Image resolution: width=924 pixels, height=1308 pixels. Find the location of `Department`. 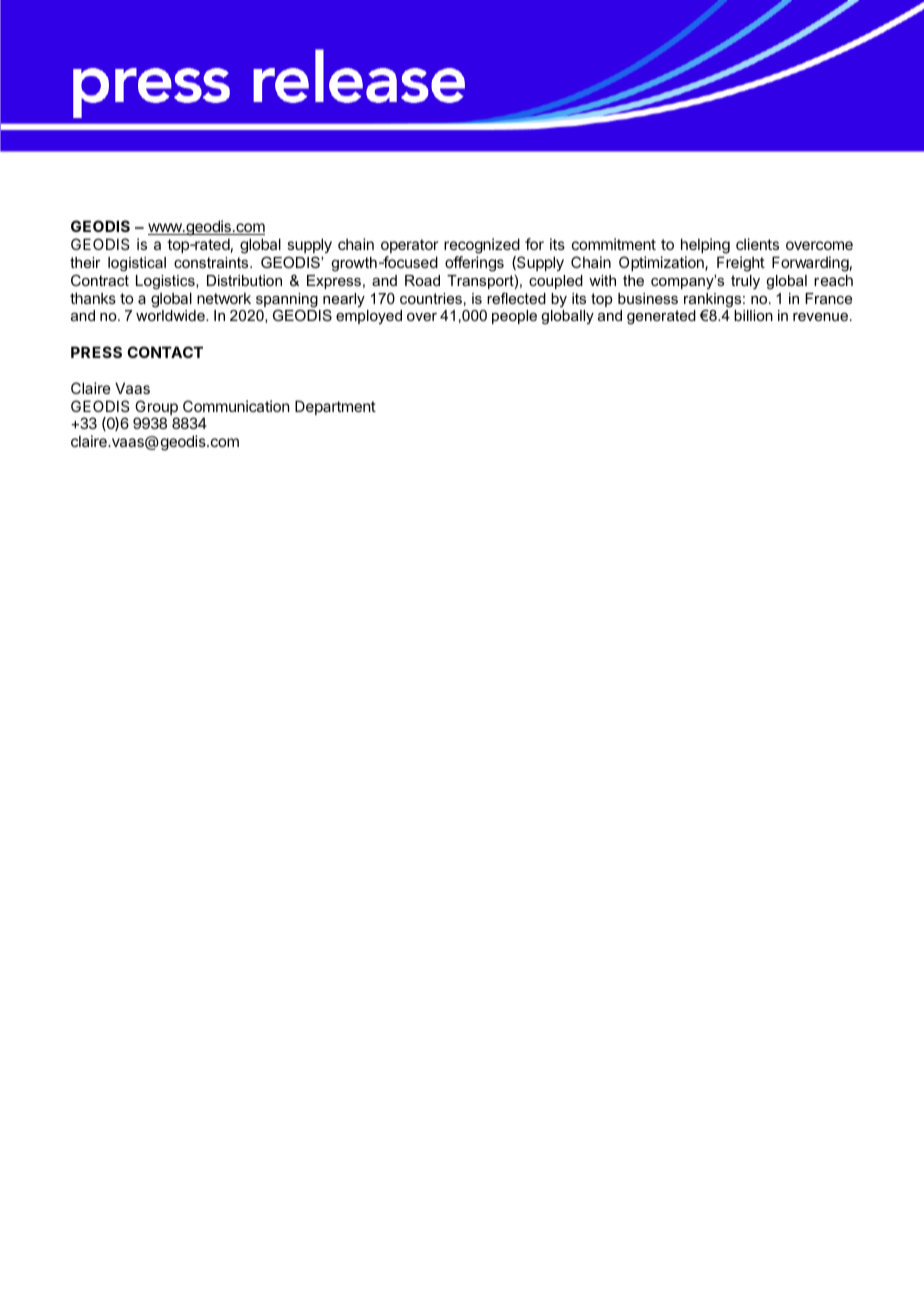

Department is located at coordinates (335, 407).
